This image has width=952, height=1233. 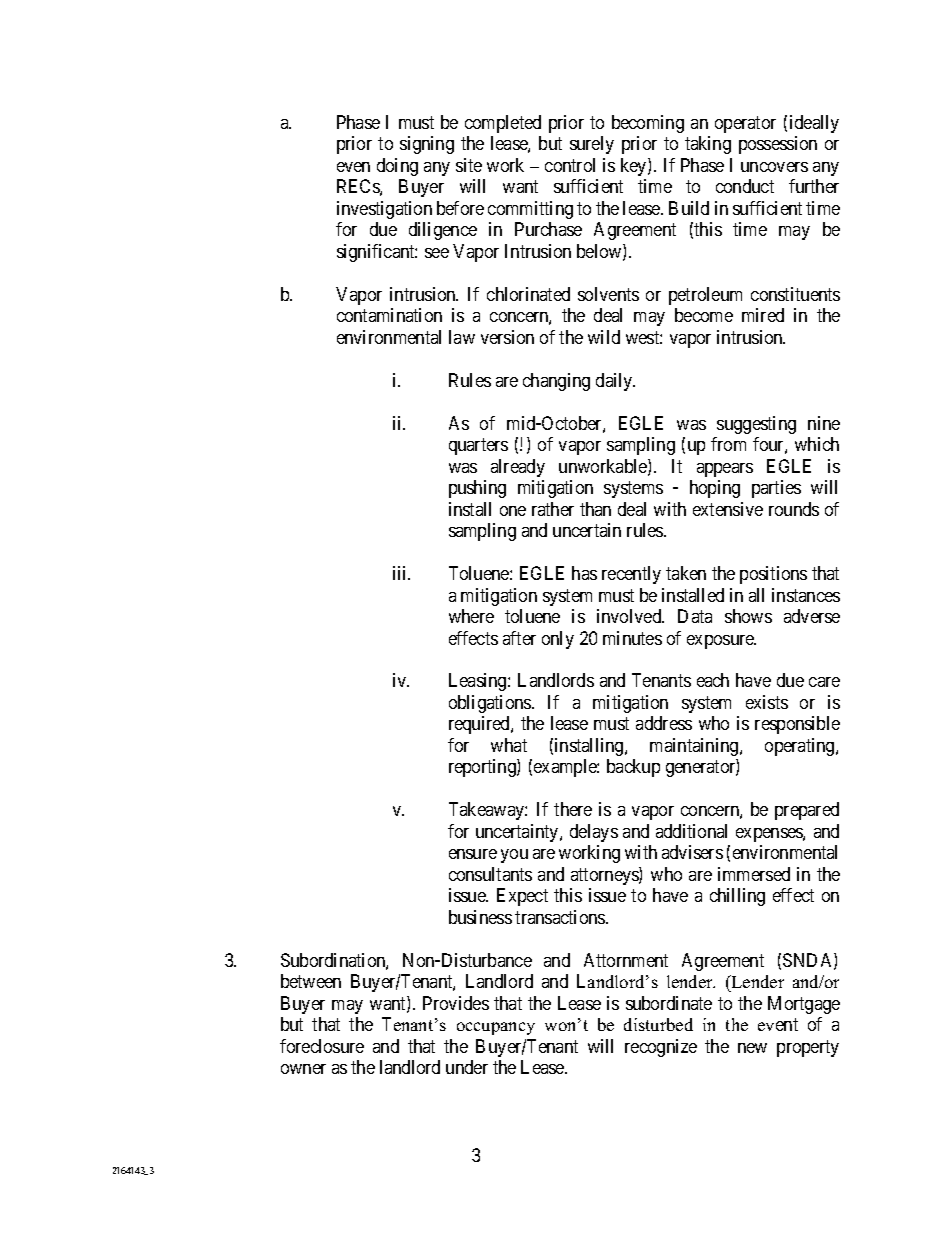 I want to click on control, so click(x=570, y=165).
